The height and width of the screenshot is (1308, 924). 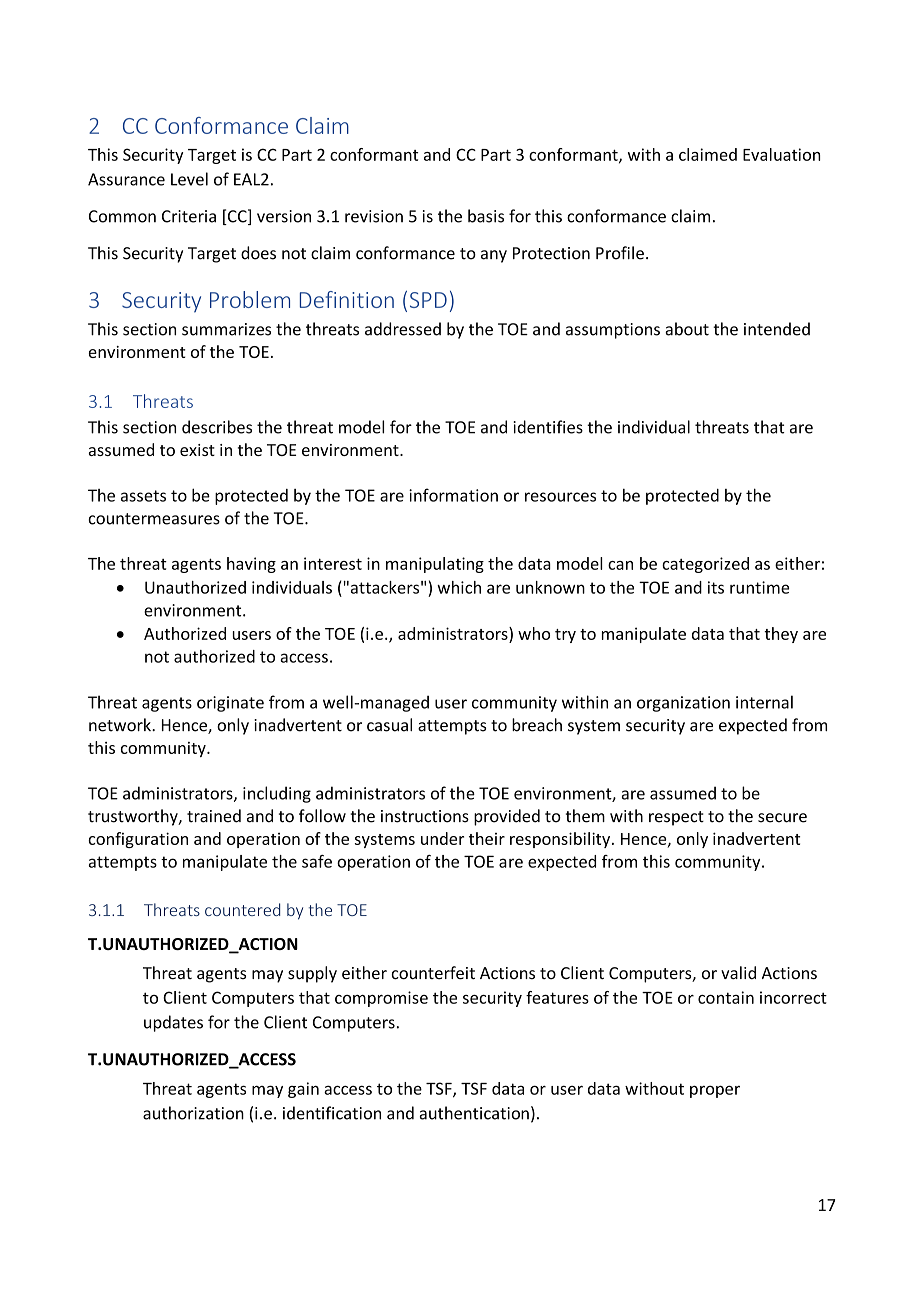 I want to click on describes, so click(x=217, y=427).
